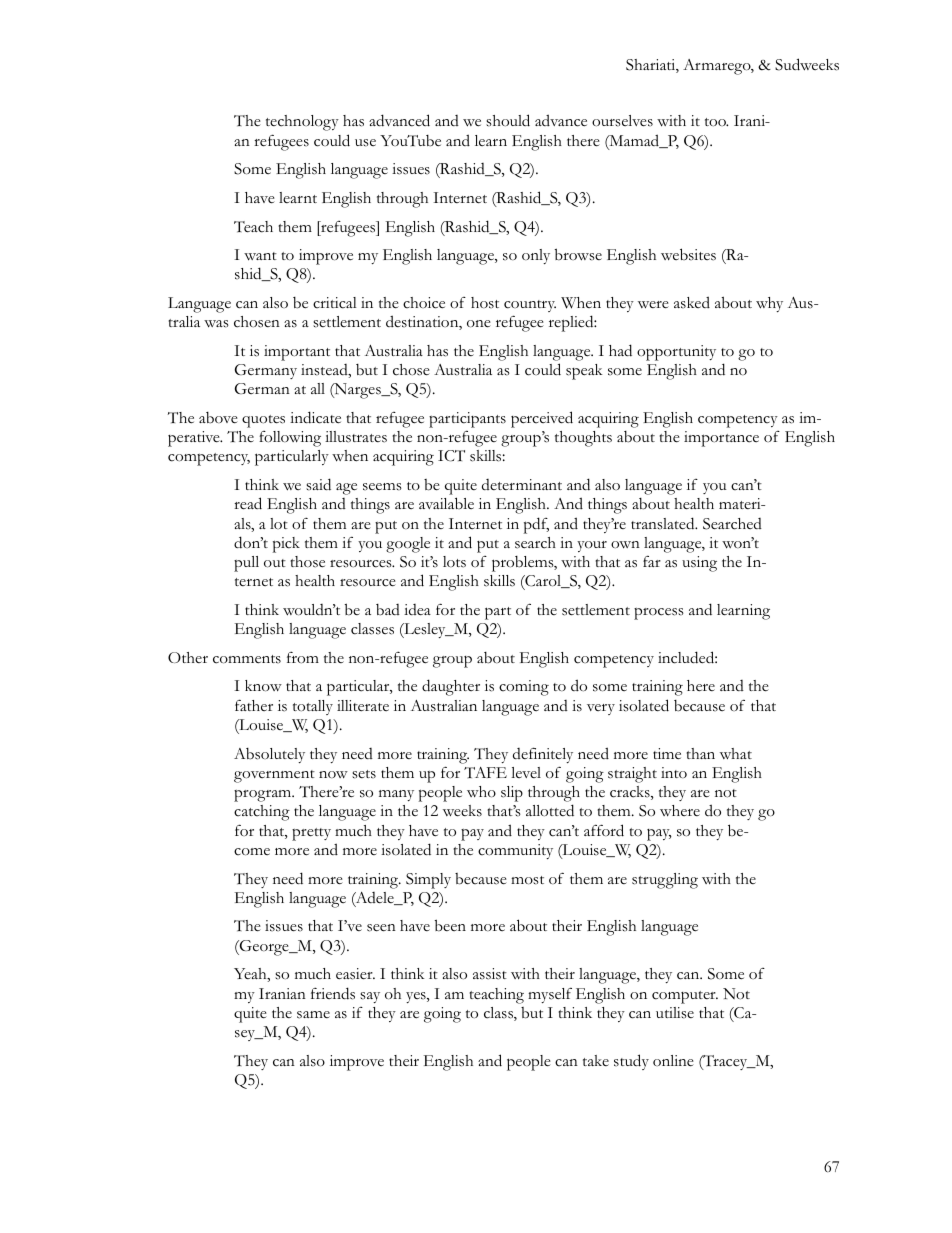 The width and height of the screenshot is (952, 1233). What do you see at coordinates (490, 974) in the screenshot?
I see `assist` at bounding box center [490, 974].
